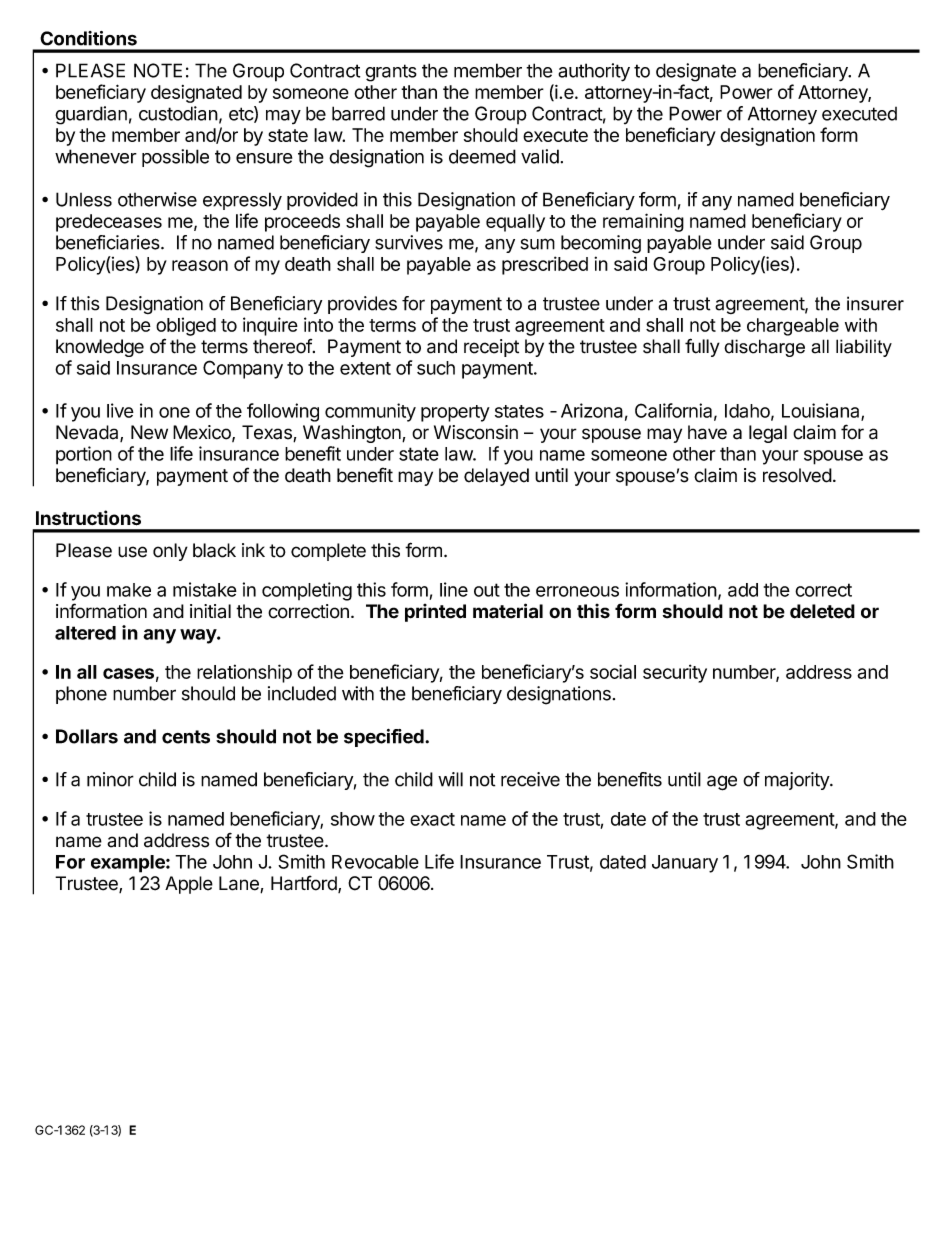  What do you see at coordinates (200, 265) in the screenshot?
I see `reason` at bounding box center [200, 265].
